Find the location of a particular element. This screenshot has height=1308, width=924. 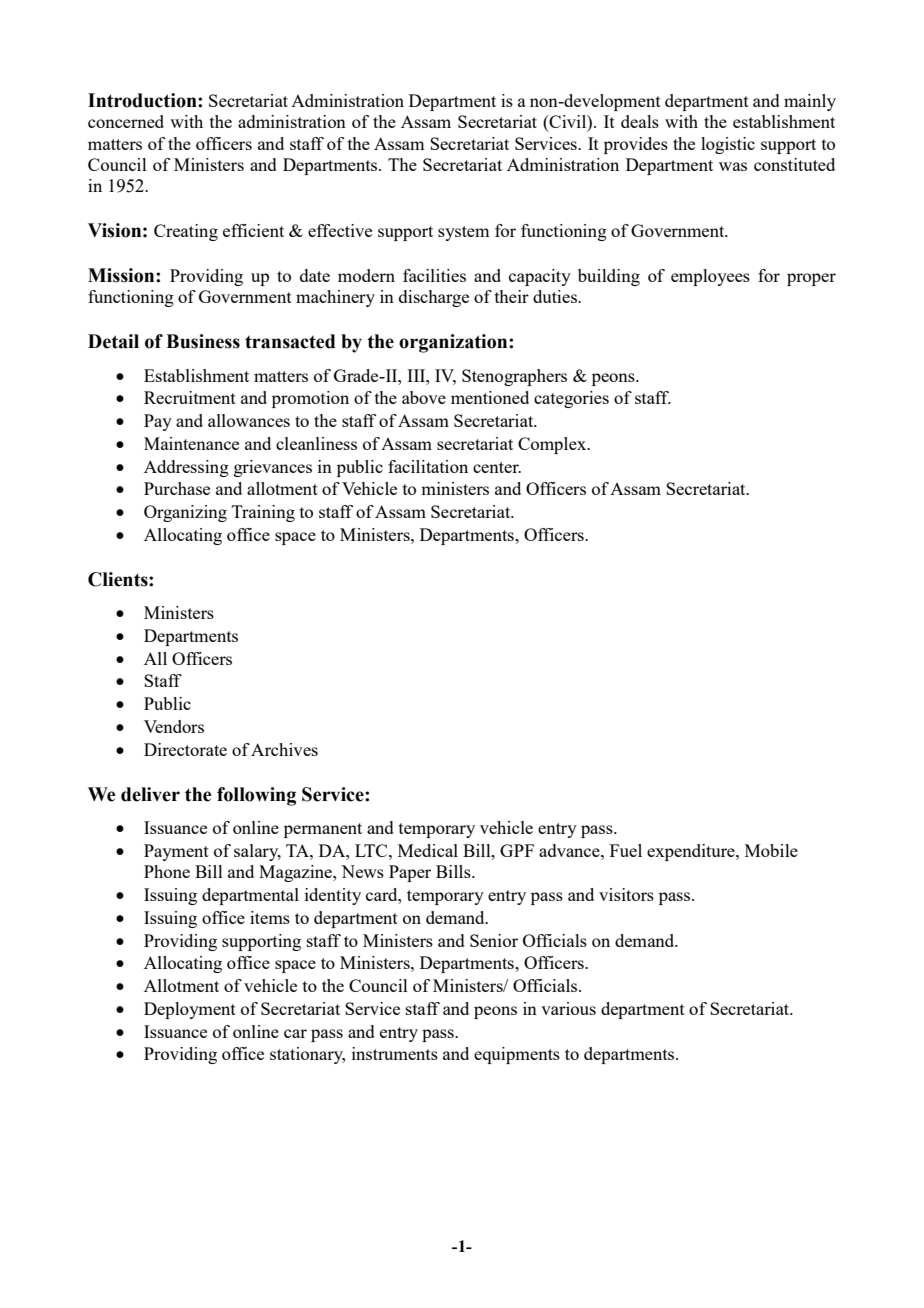

logistic is located at coordinates (728, 145).
